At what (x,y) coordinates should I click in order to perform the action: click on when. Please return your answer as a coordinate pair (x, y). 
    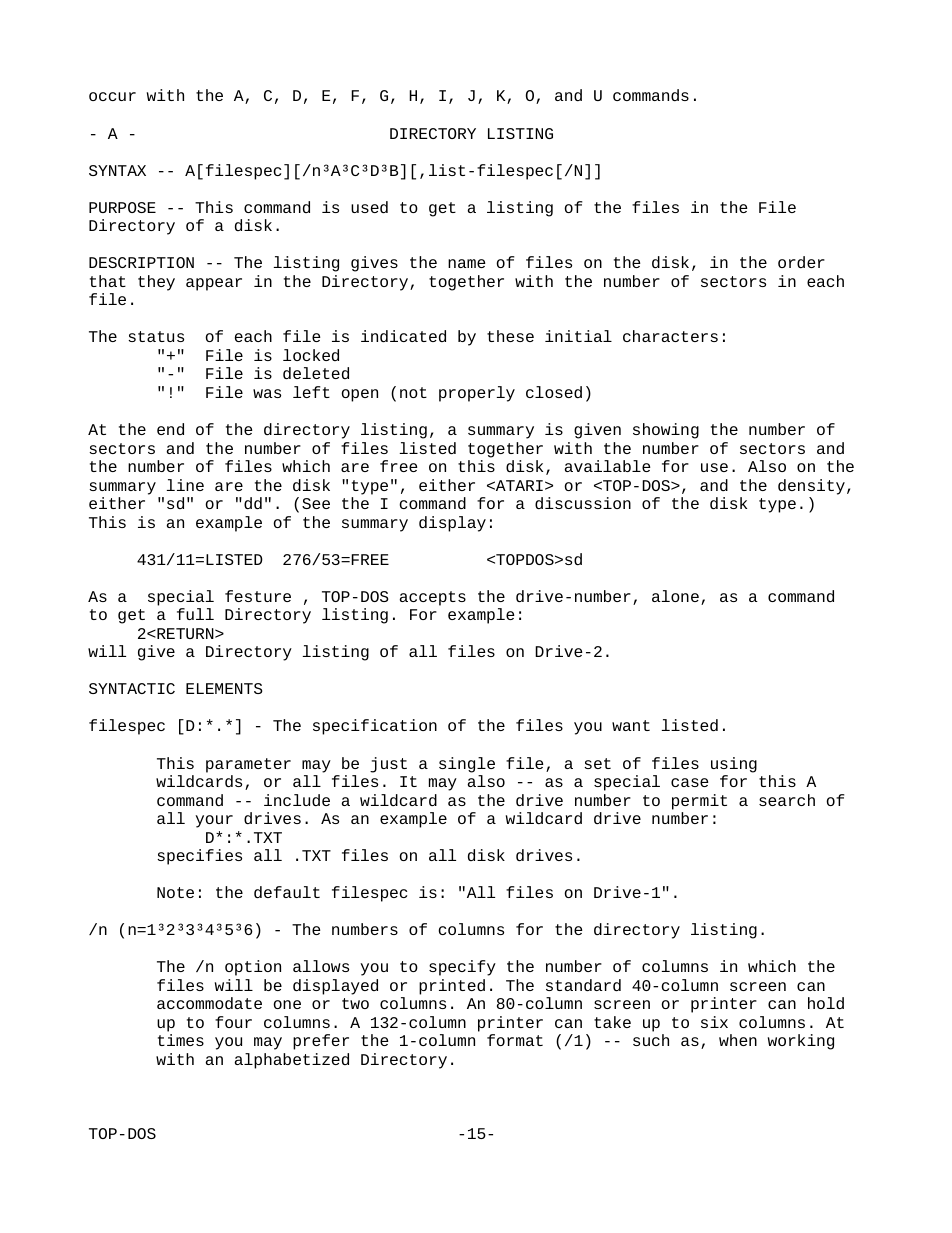
    Looking at the image, I should click on (738, 1040).
